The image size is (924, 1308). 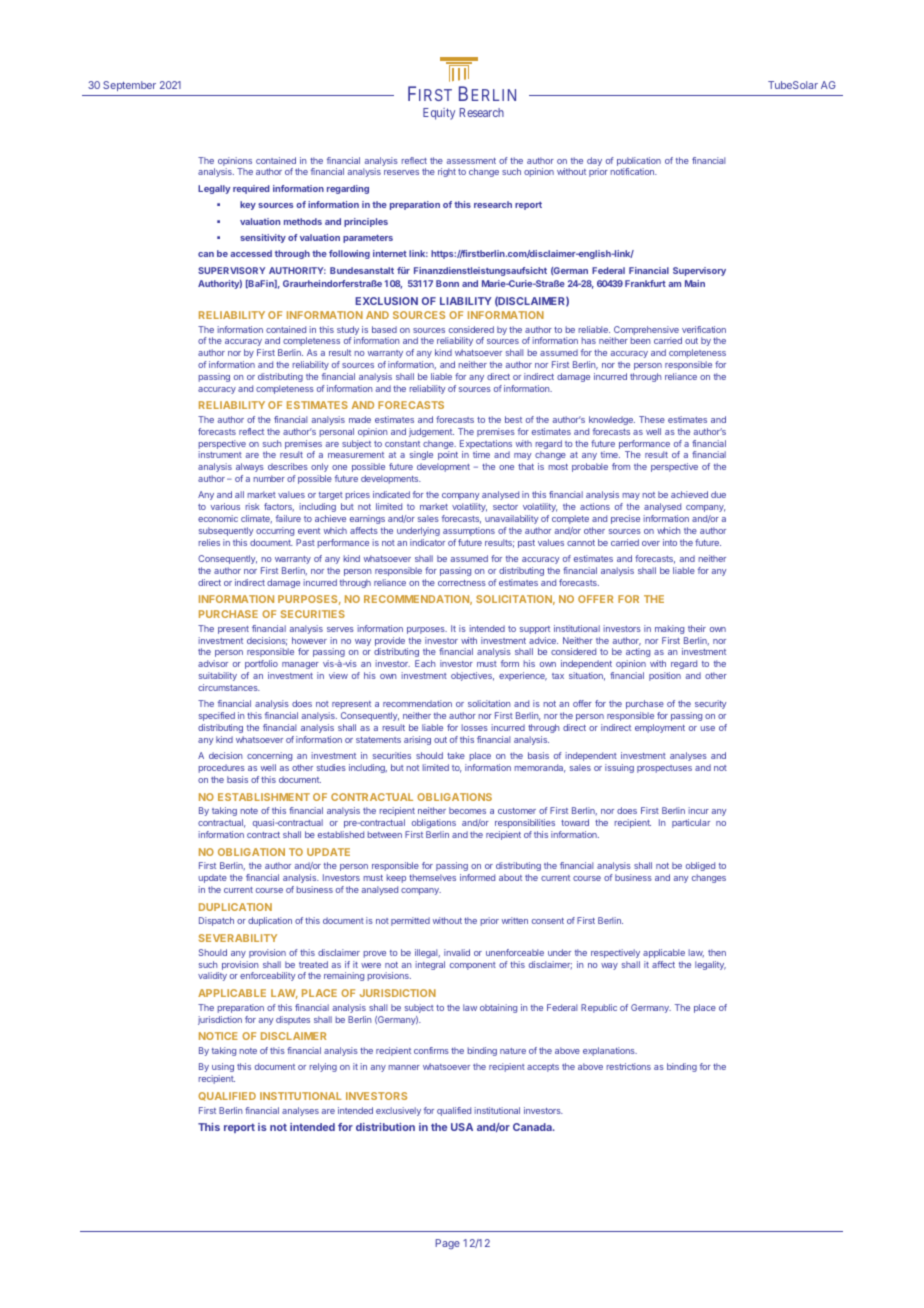 I want to click on integral, so click(x=430, y=965).
